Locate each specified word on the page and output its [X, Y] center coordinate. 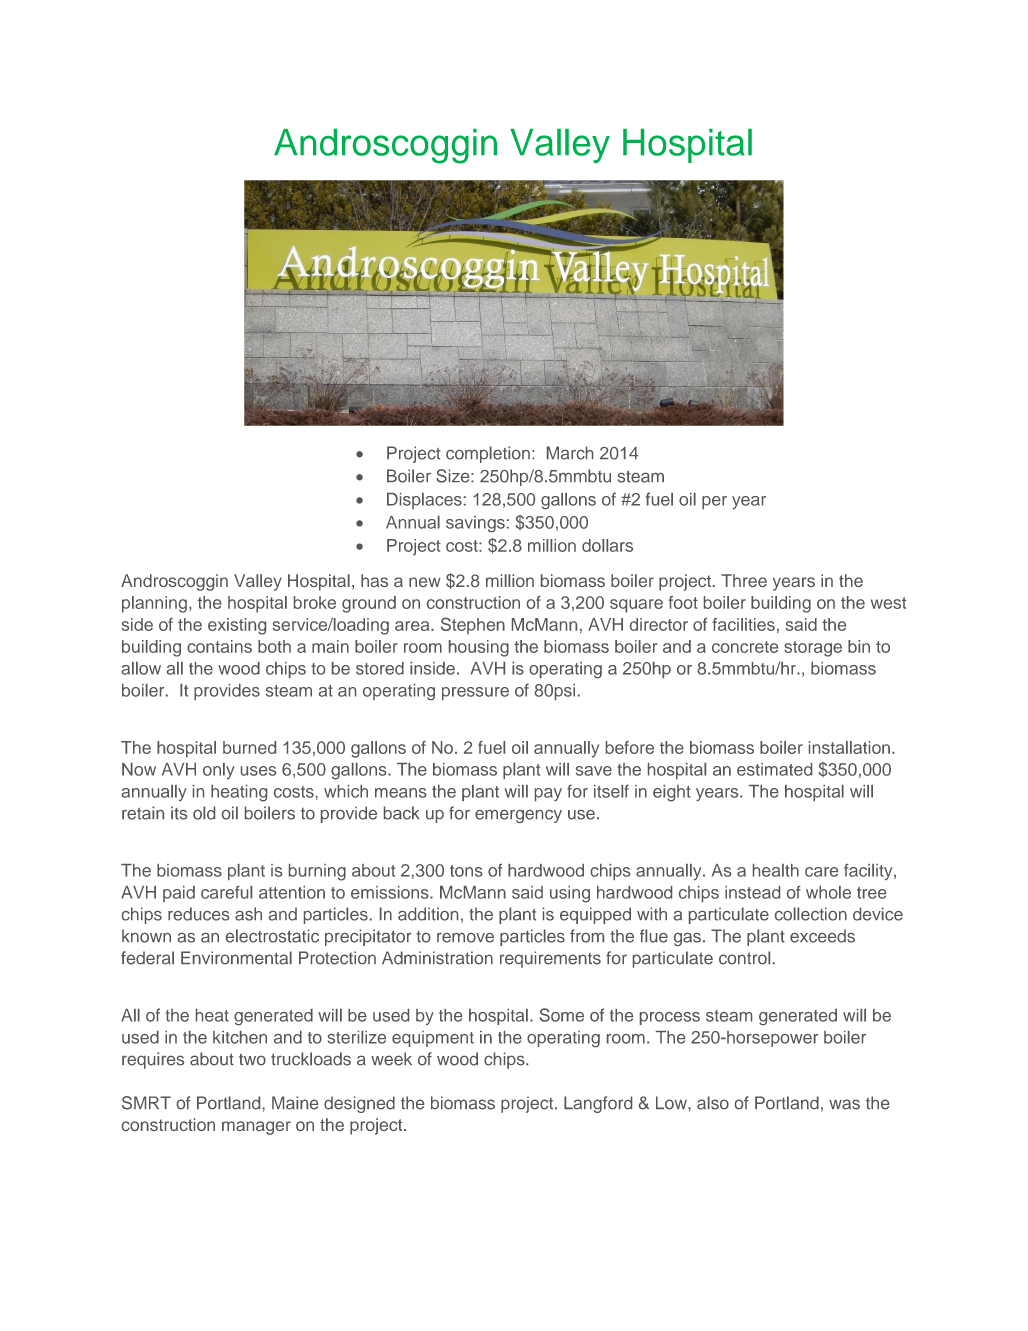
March [570, 453]
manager [256, 1128]
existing [237, 626]
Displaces [424, 501]
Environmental [236, 958]
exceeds [822, 936]
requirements [550, 959]
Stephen [473, 625]
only [219, 771]
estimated [774, 769]
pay [548, 794]
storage [813, 649]
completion [488, 454]
